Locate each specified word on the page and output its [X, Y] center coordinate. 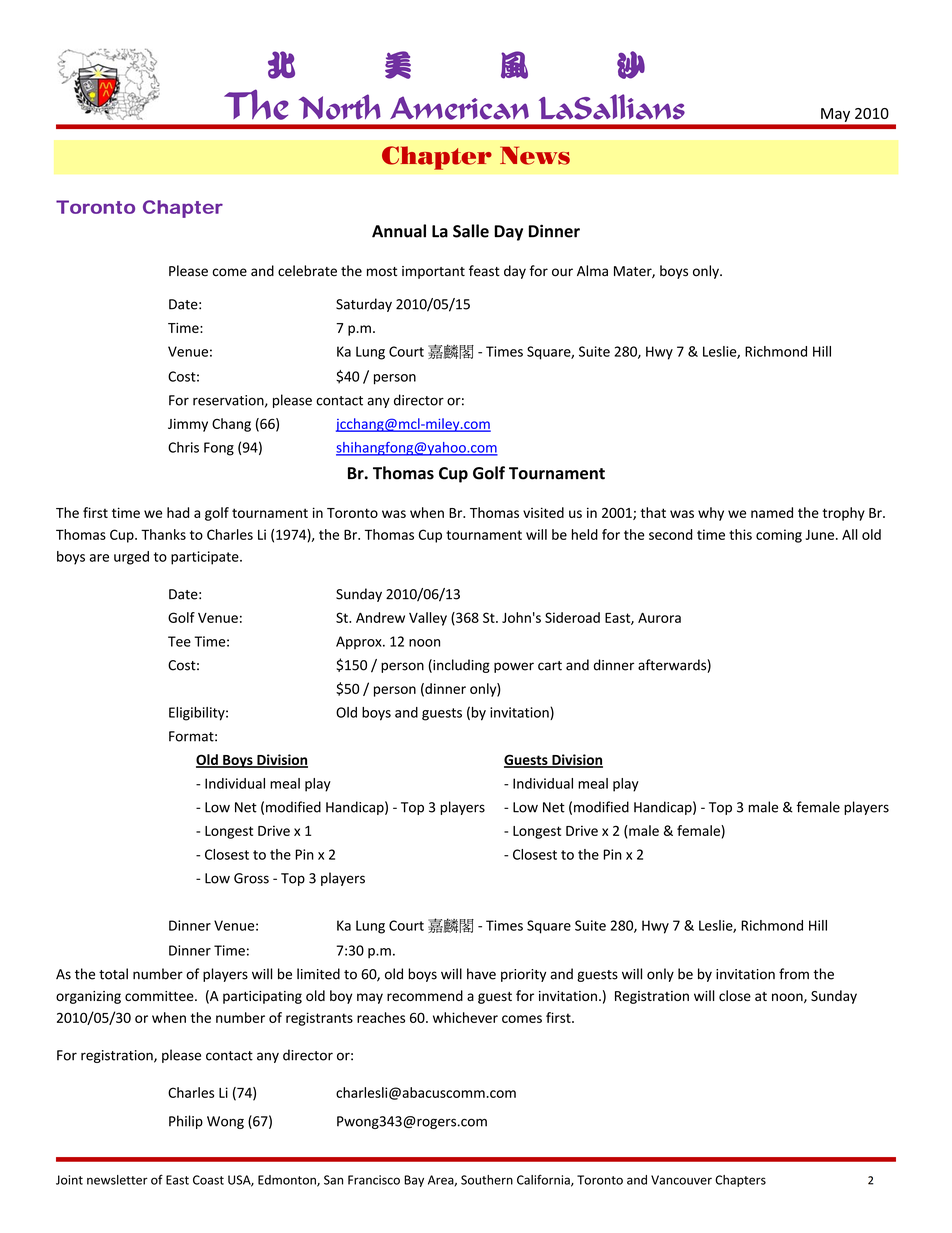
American [459, 108]
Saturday [364, 305]
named [772, 512]
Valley [428, 619]
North [340, 107]
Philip [186, 1122]
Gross [251, 878]
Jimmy [188, 425]
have [481, 974]
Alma [592, 271]
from [794, 974]
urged [131, 558]
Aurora [659, 618]
